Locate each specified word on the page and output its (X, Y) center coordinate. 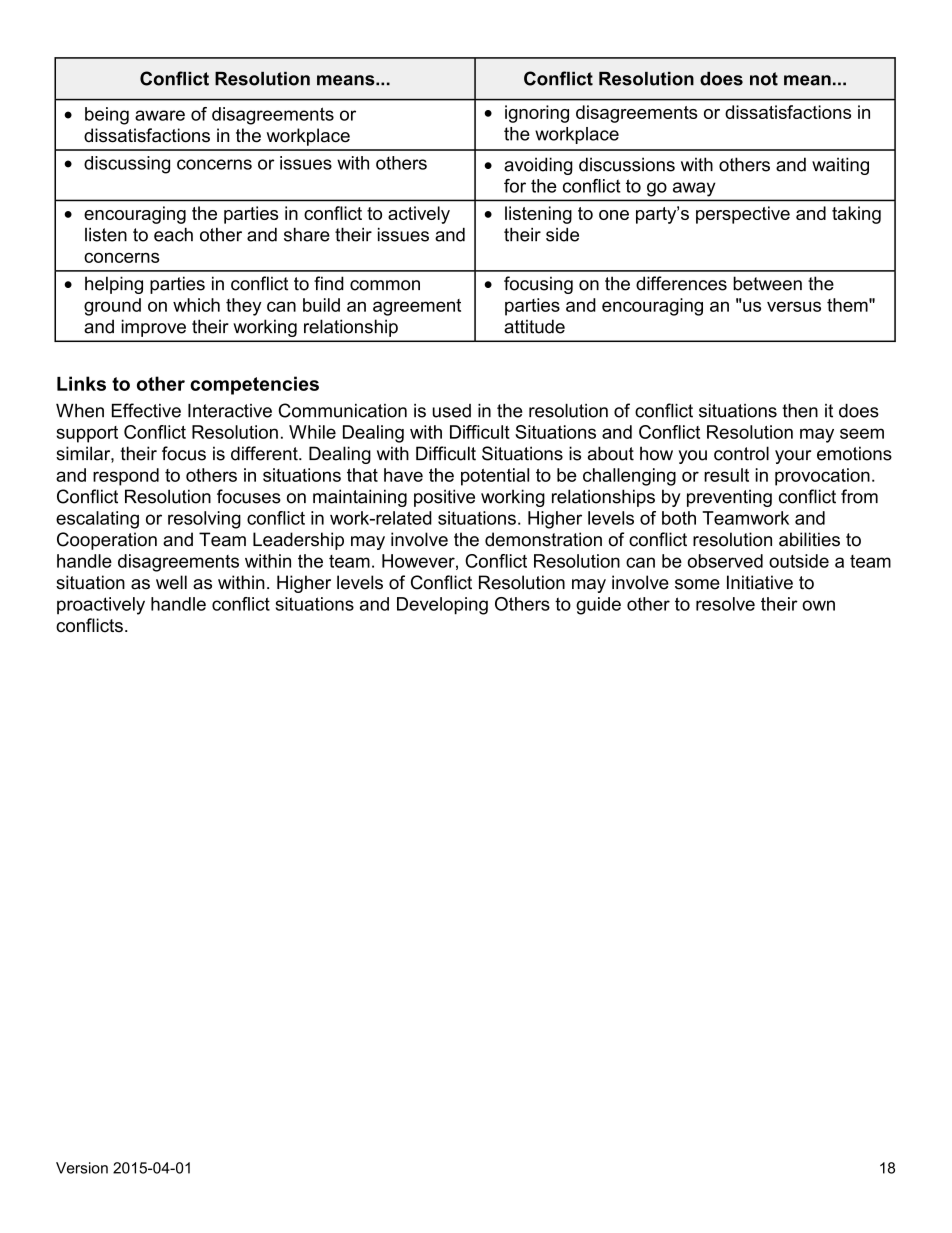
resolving (204, 520)
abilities (809, 539)
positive (444, 498)
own (818, 605)
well (171, 582)
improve (153, 328)
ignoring (537, 114)
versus (794, 306)
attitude (534, 326)
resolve (725, 604)
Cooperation (107, 541)
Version (82, 1168)
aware (160, 115)
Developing (442, 606)
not (764, 79)
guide (598, 606)
